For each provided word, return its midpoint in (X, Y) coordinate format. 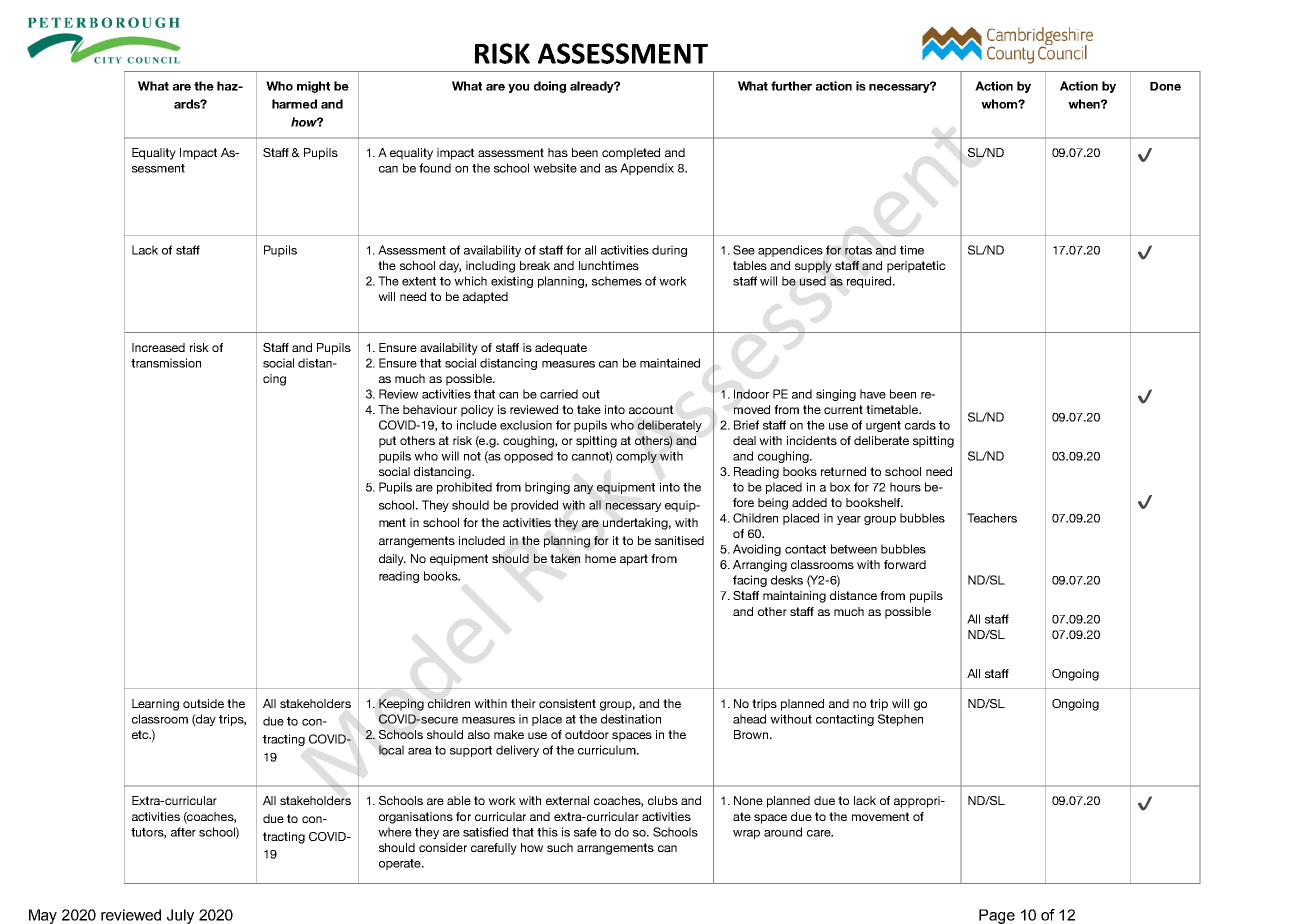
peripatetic (916, 267)
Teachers (992, 518)
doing (550, 87)
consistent (567, 703)
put (387, 442)
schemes (617, 281)
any (583, 489)
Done (1165, 86)
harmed (294, 104)
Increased (158, 347)
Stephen (900, 720)
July (180, 916)
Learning (155, 705)
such (560, 847)
